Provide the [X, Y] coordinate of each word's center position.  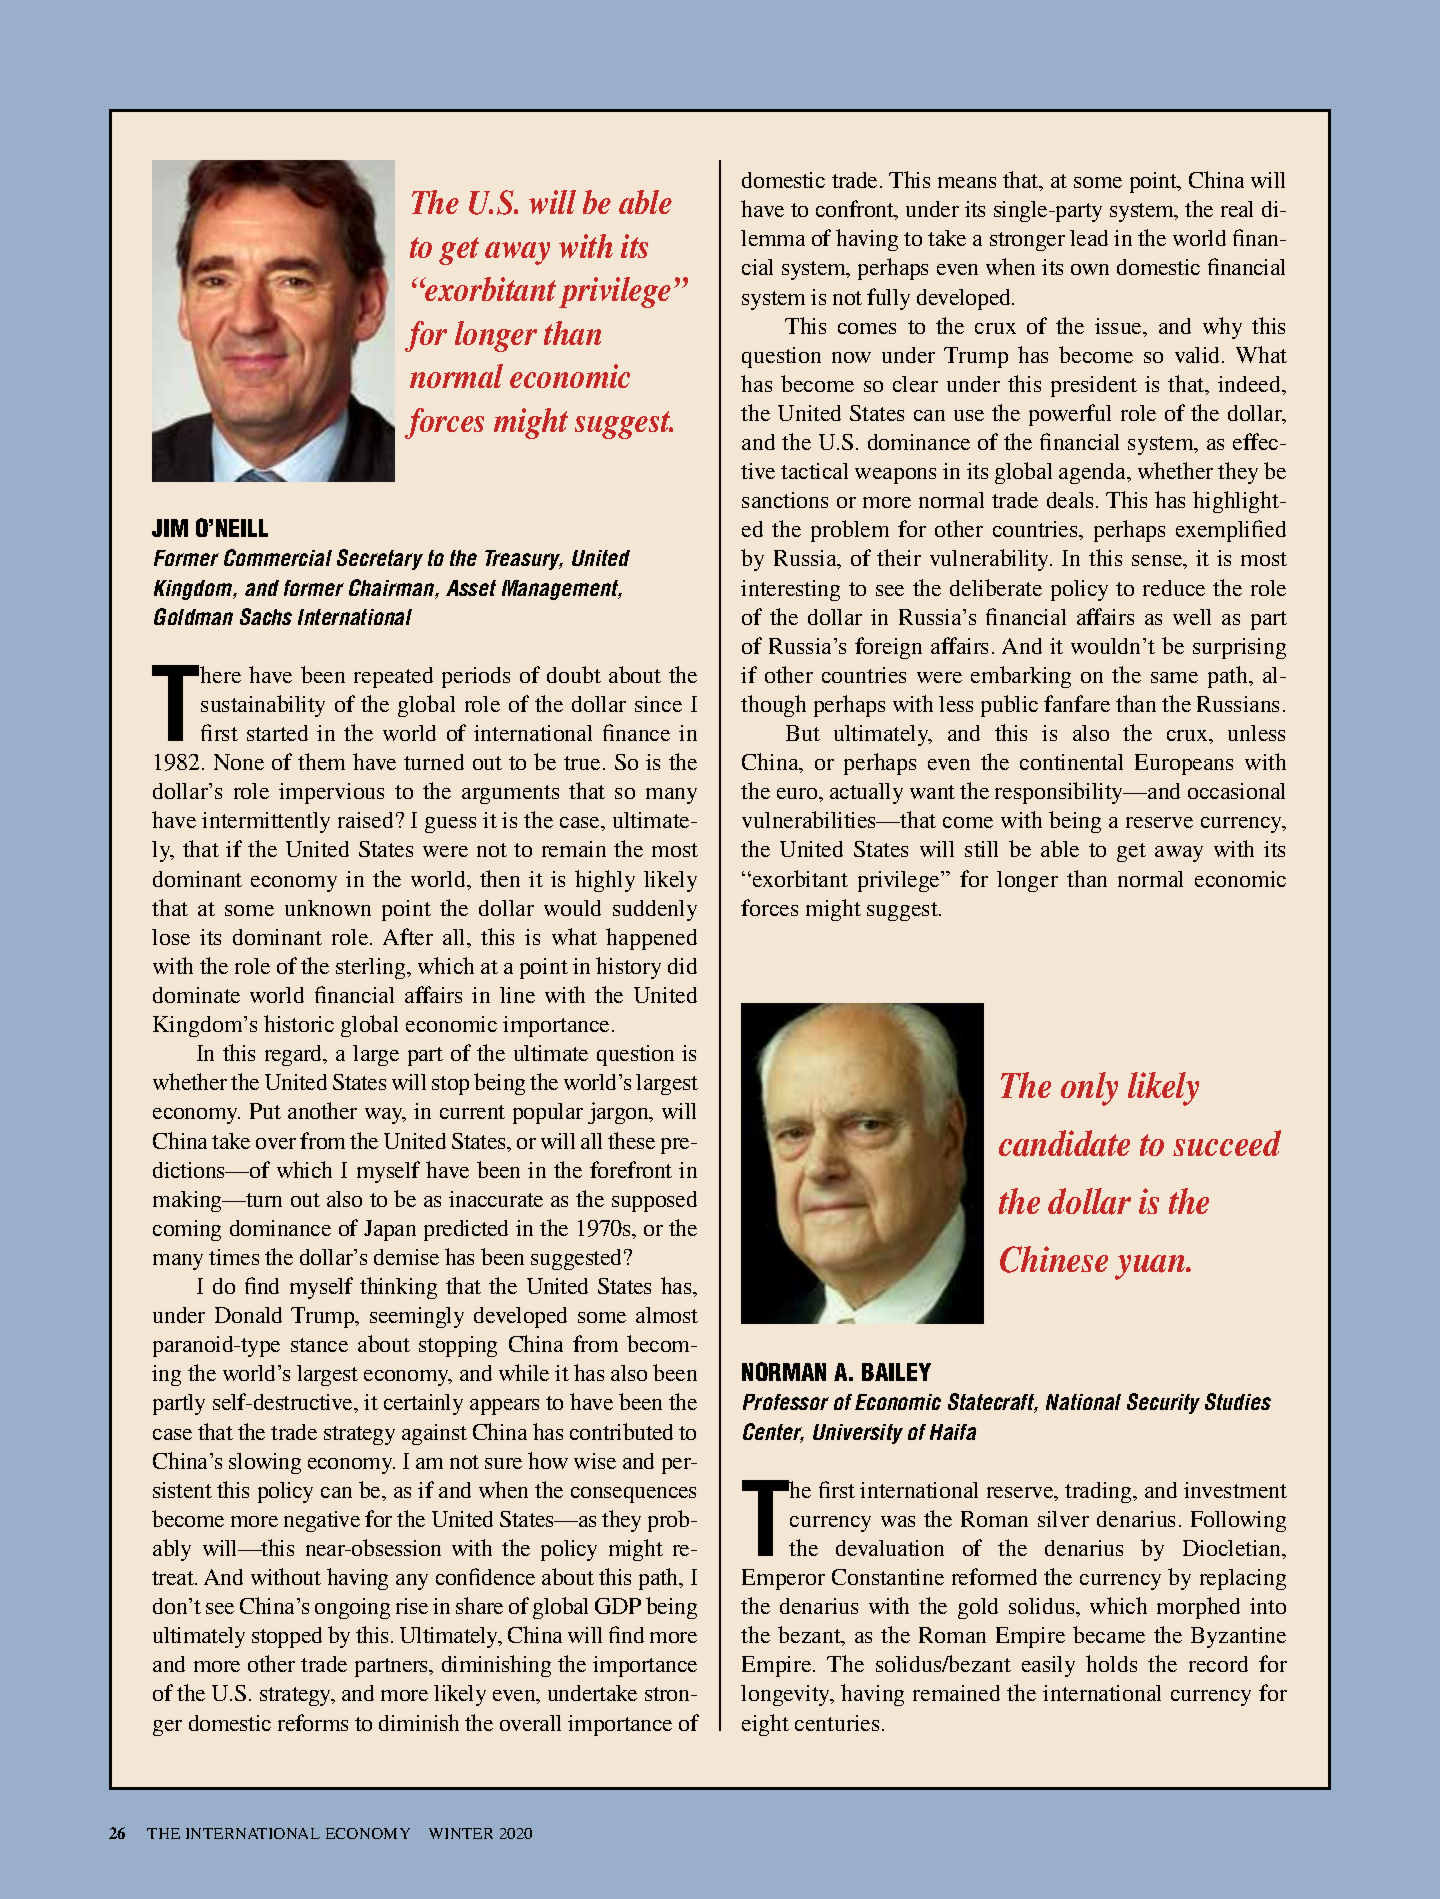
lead [1089, 238]
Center [773, 1433]
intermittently [266, 822]
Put [265, 1111]
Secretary [380, 559]
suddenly [655, 910]
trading [1100, 1492]
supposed [654, 1201]
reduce [1174, 588]
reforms [313, 1722]
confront [856, 210]
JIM [170, 528]
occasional [1236, 791]
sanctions [785, 500]
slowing [265, 1463]
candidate [1064, 1143]
